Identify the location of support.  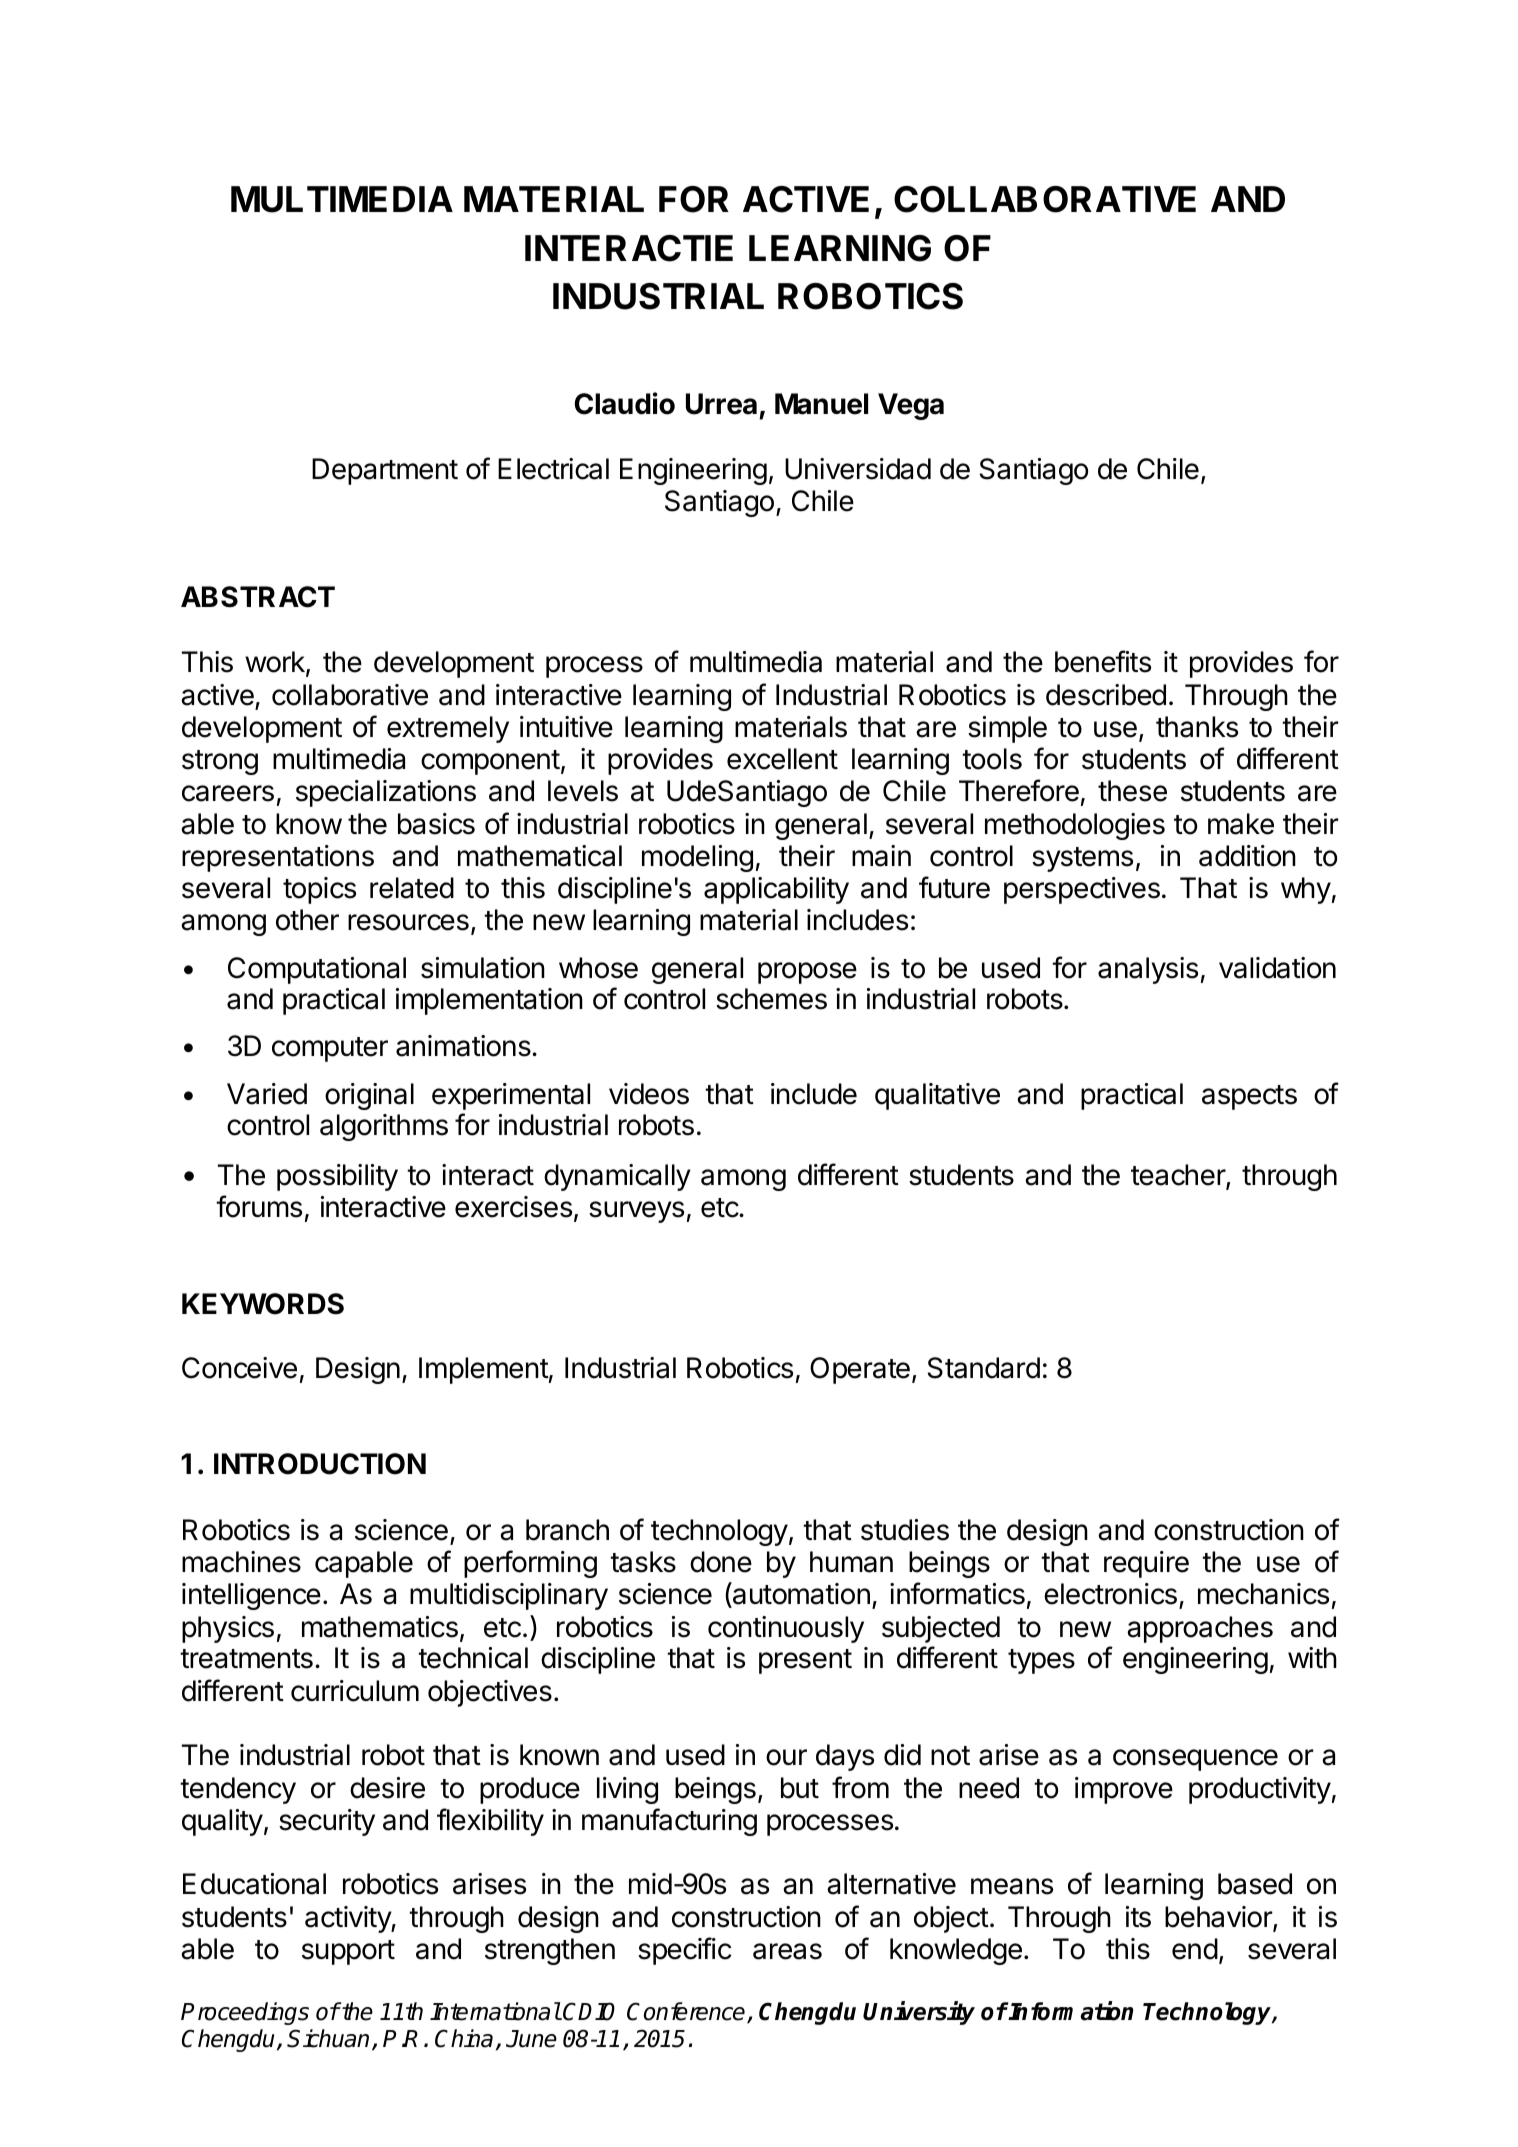
(348, 1952).
